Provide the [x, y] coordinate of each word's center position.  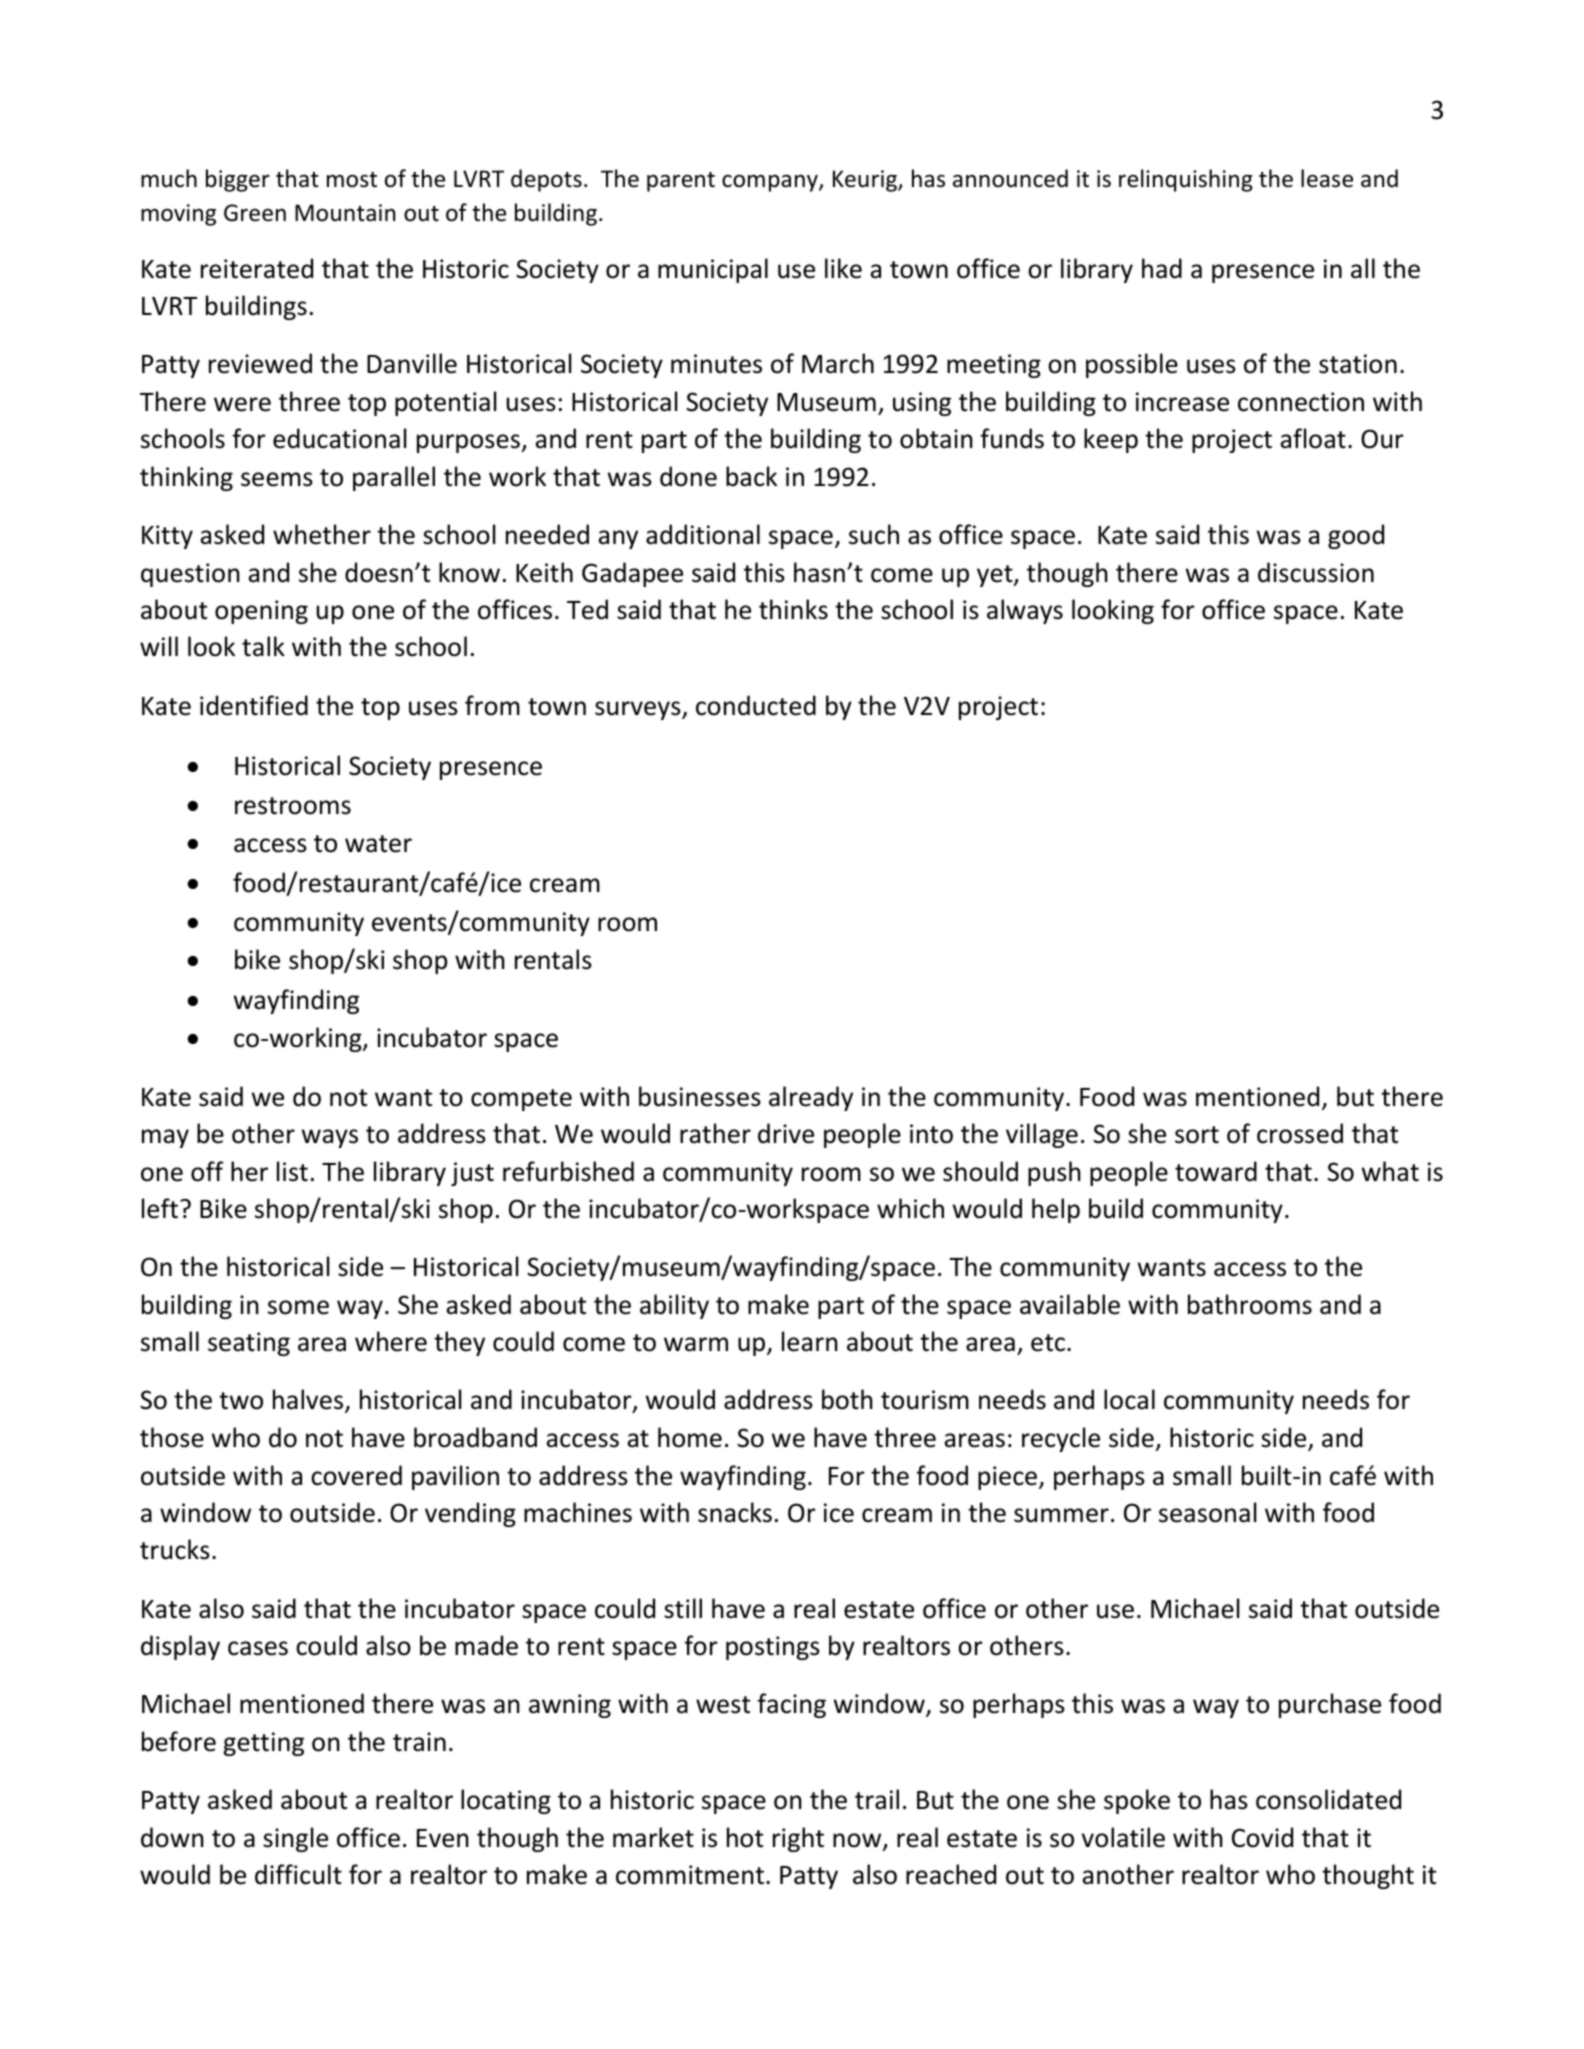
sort [1197, 1135]
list [292, 1171]
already [811, 1098]
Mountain [345, 213]
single [295, 1839]
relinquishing [1186, 180]
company [771, 183]
